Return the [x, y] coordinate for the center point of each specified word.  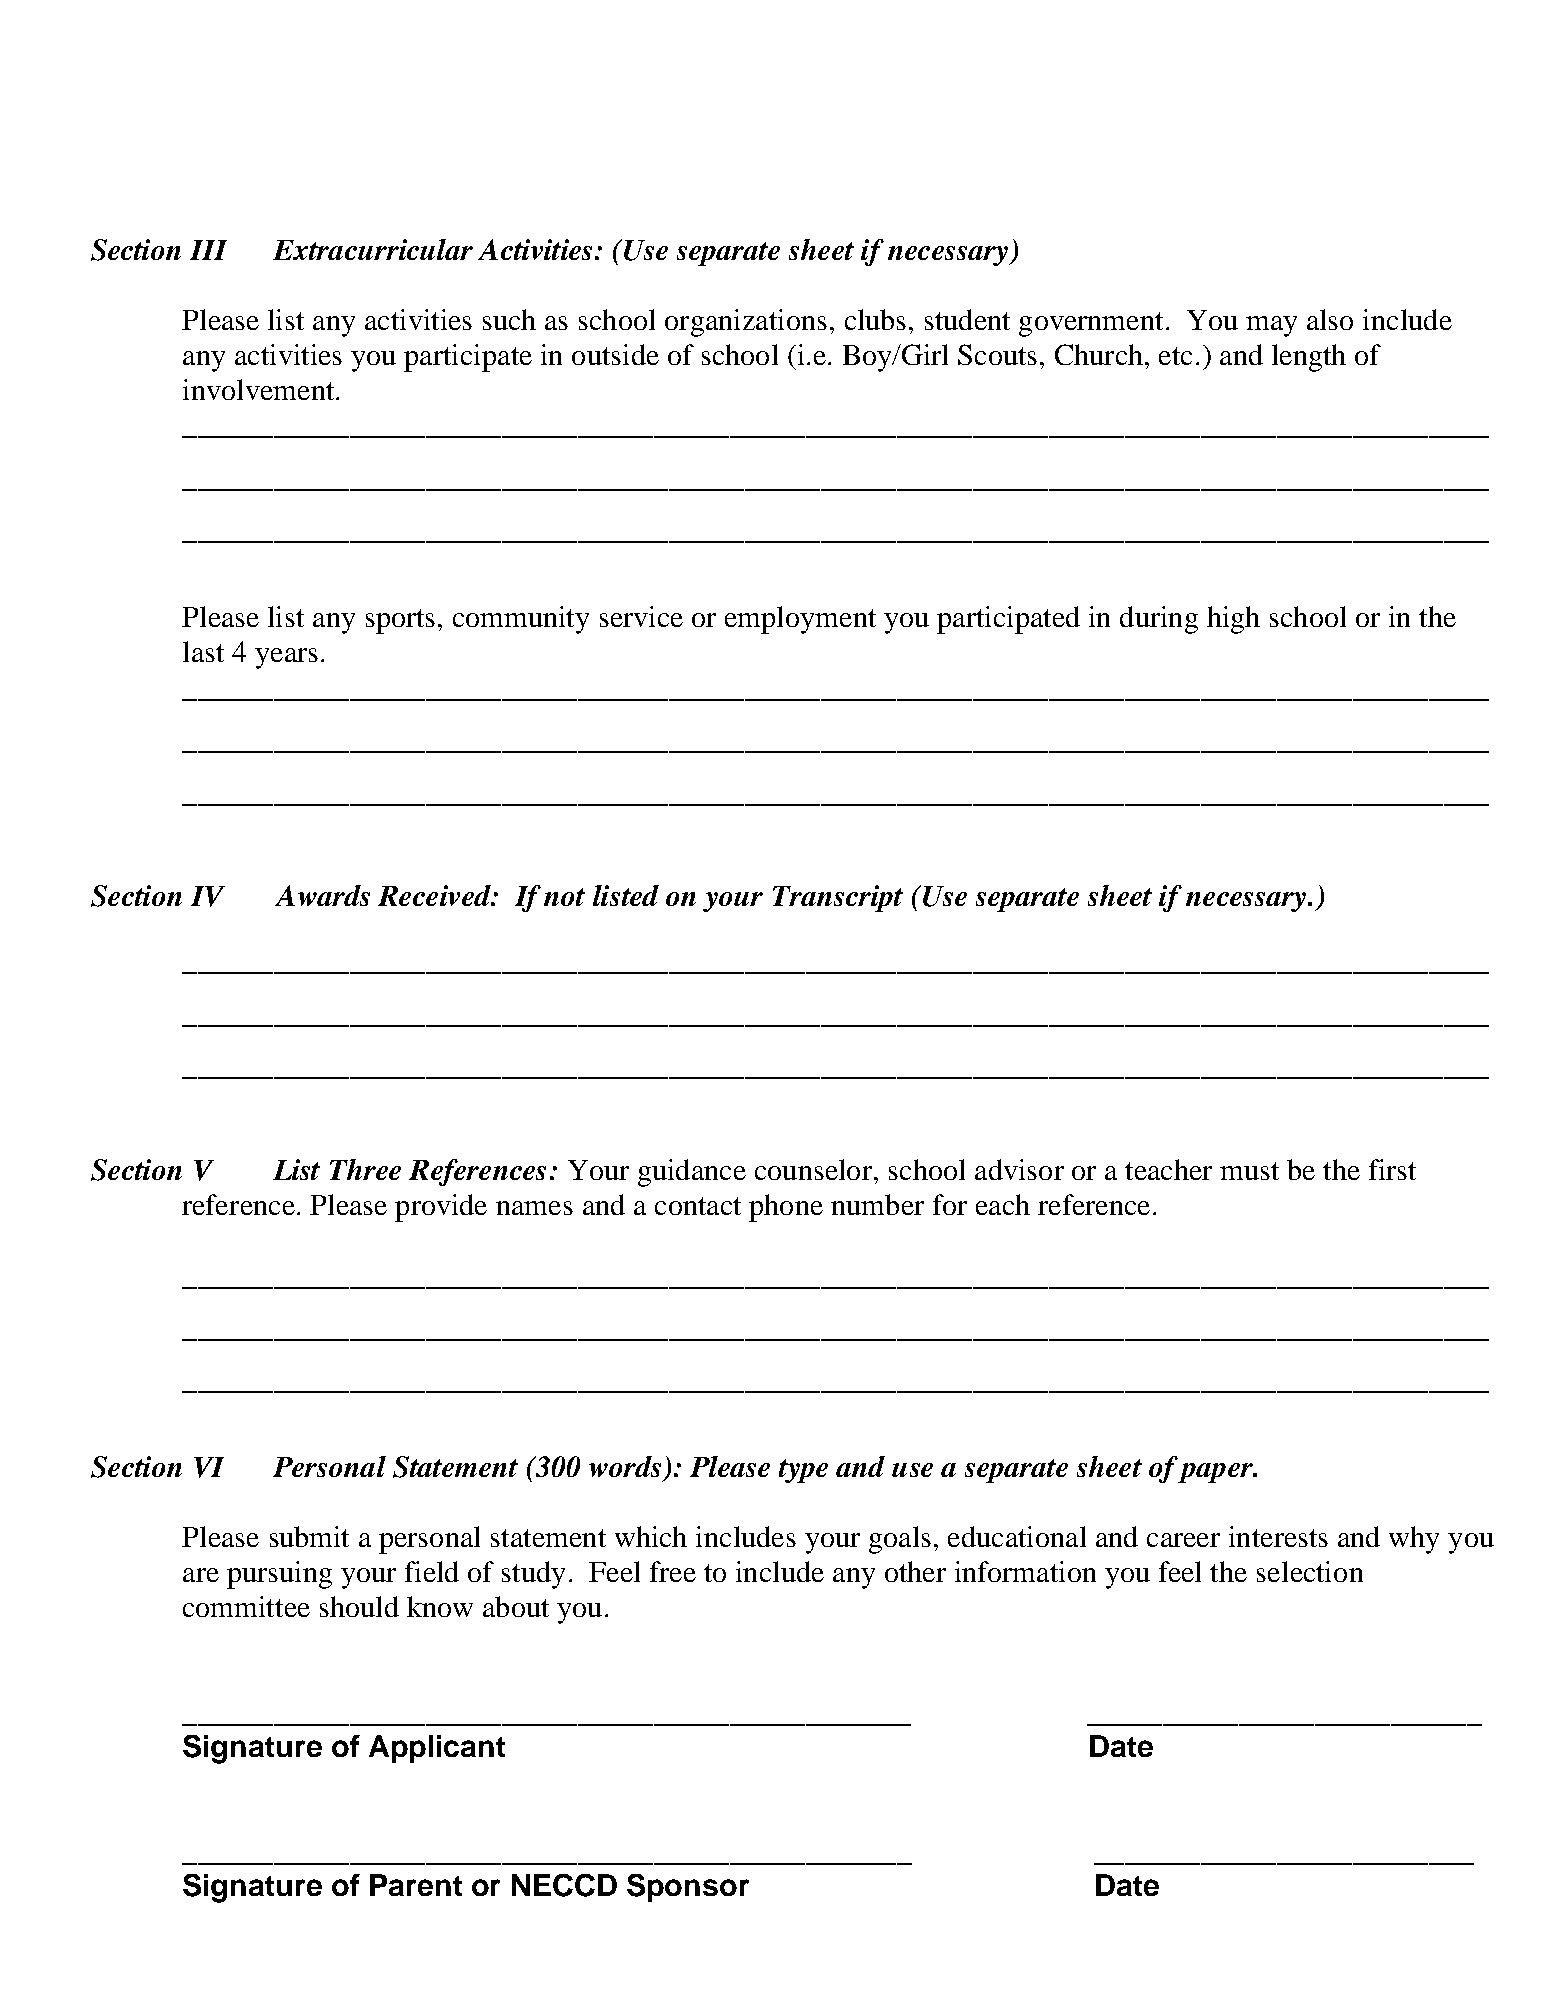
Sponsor [688, 1888]
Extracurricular [373, 249]
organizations [746, 323]
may [1271, 326]
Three [365, 1169]
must [1249, 1171]
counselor [813, 1169]
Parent [416, 1885]
